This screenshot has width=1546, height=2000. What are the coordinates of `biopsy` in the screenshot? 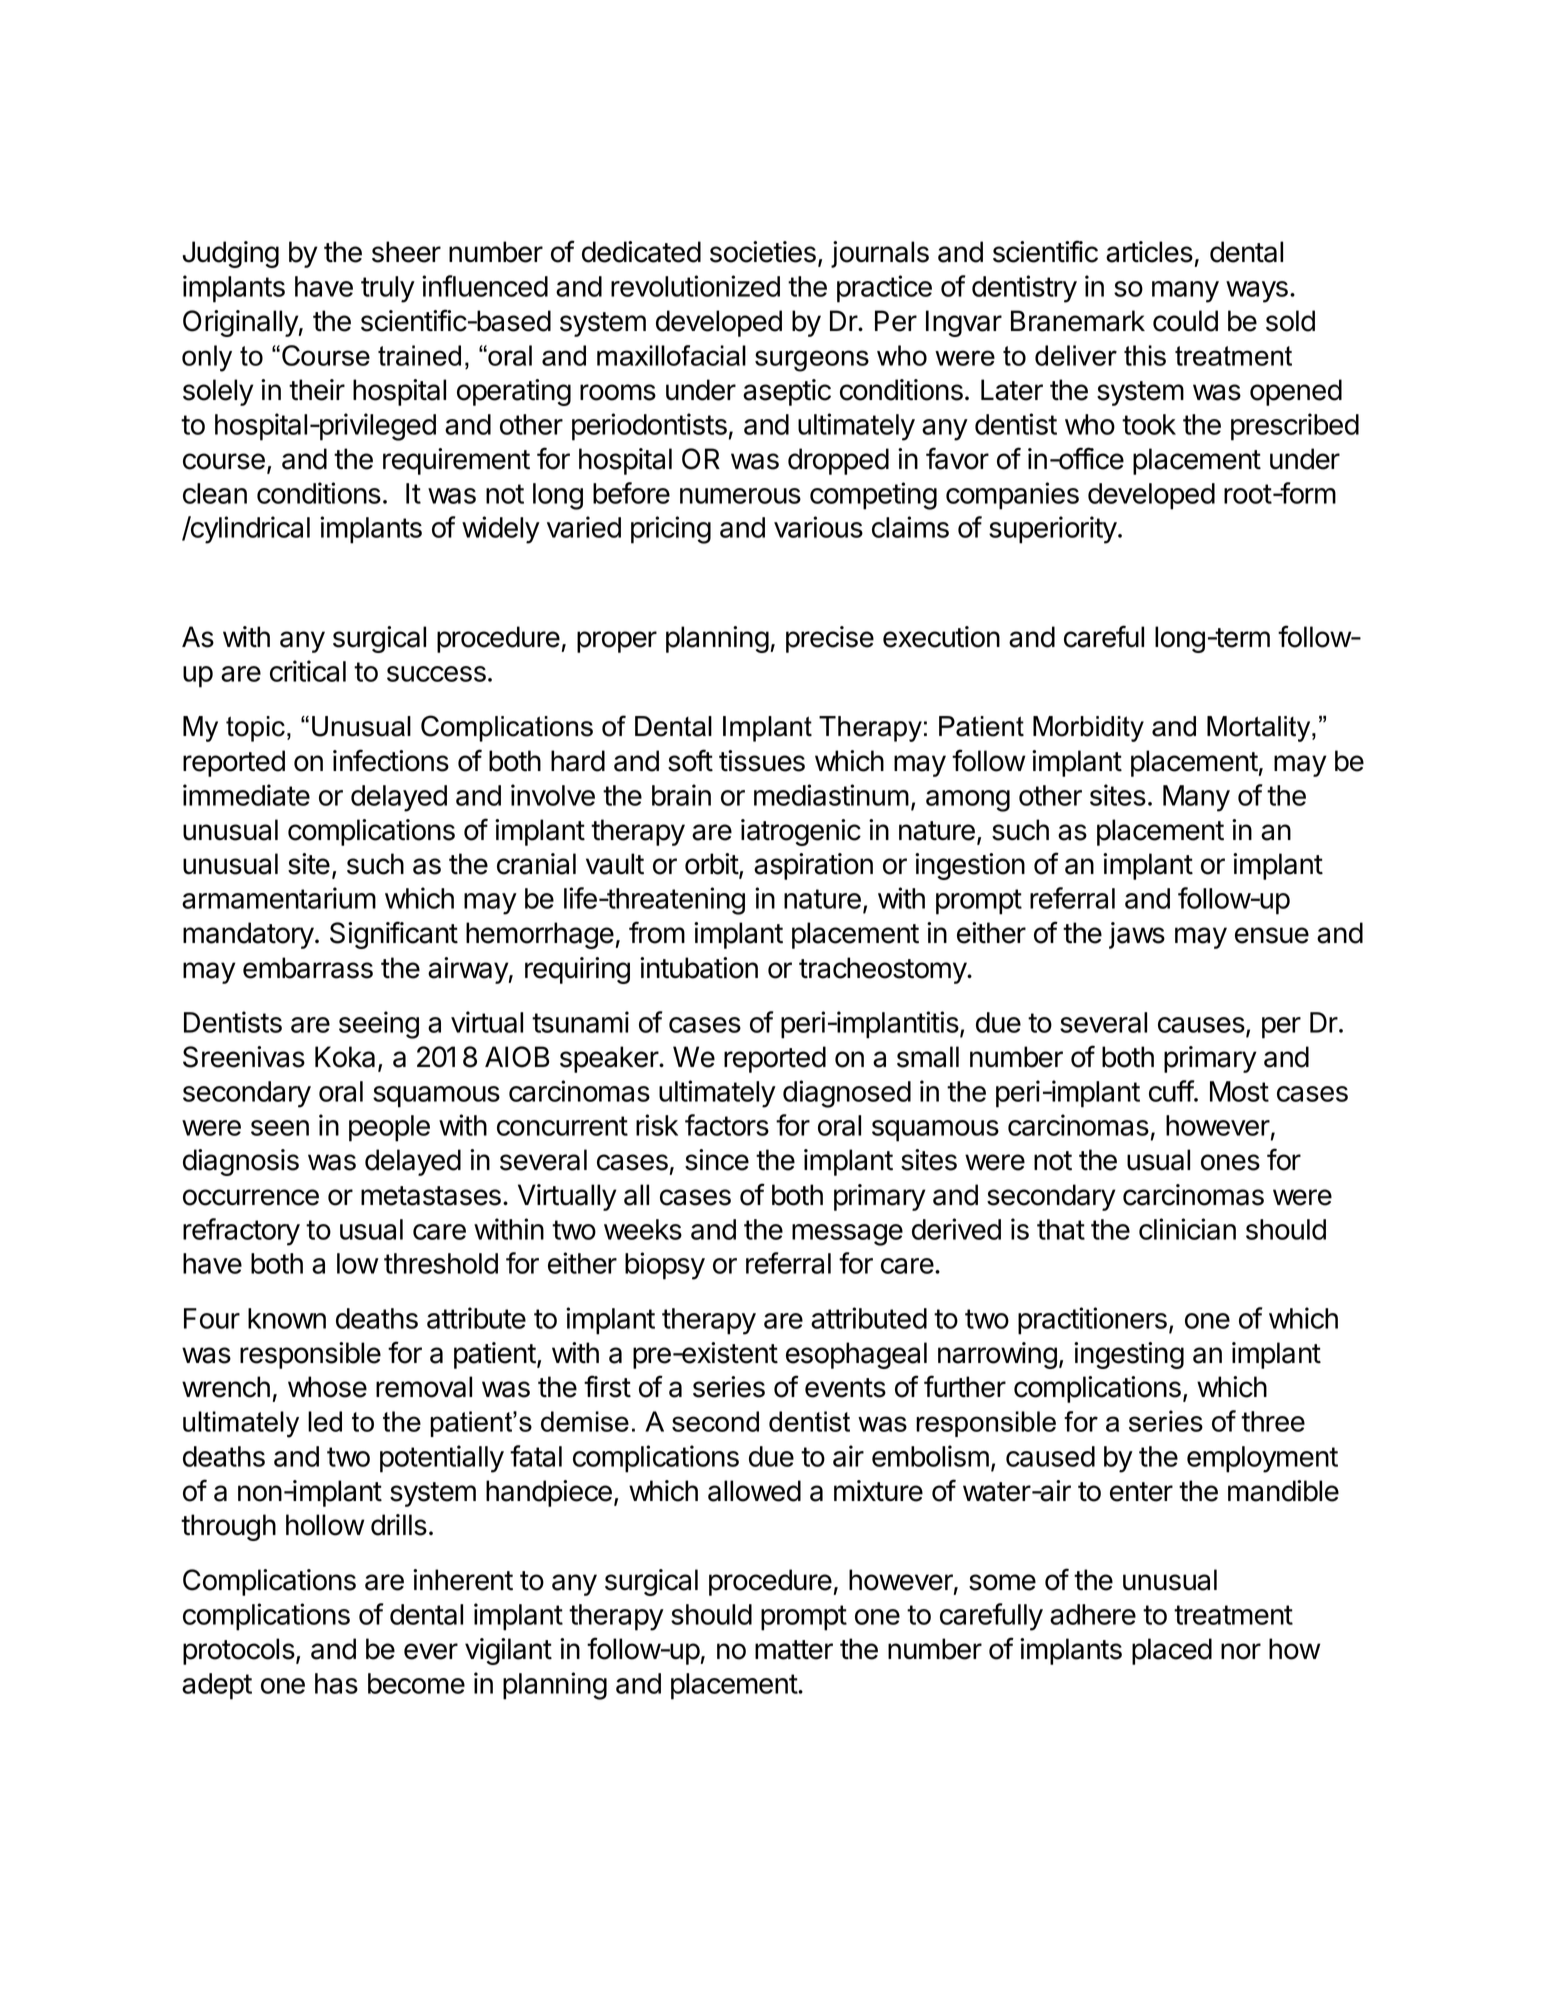 It's located at (665, 1266).
